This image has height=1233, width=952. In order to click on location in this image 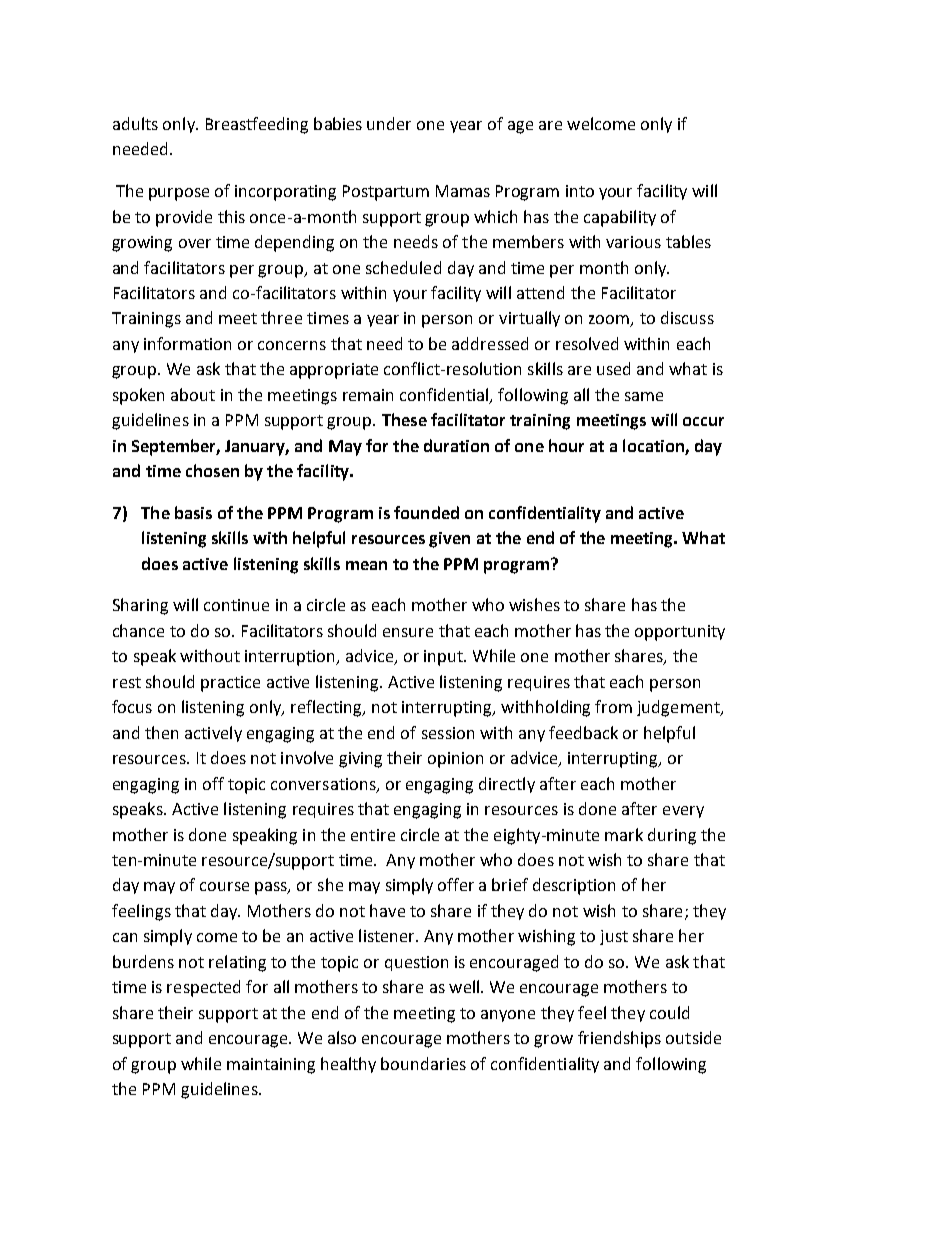, I will do `click(653, 445)`.
